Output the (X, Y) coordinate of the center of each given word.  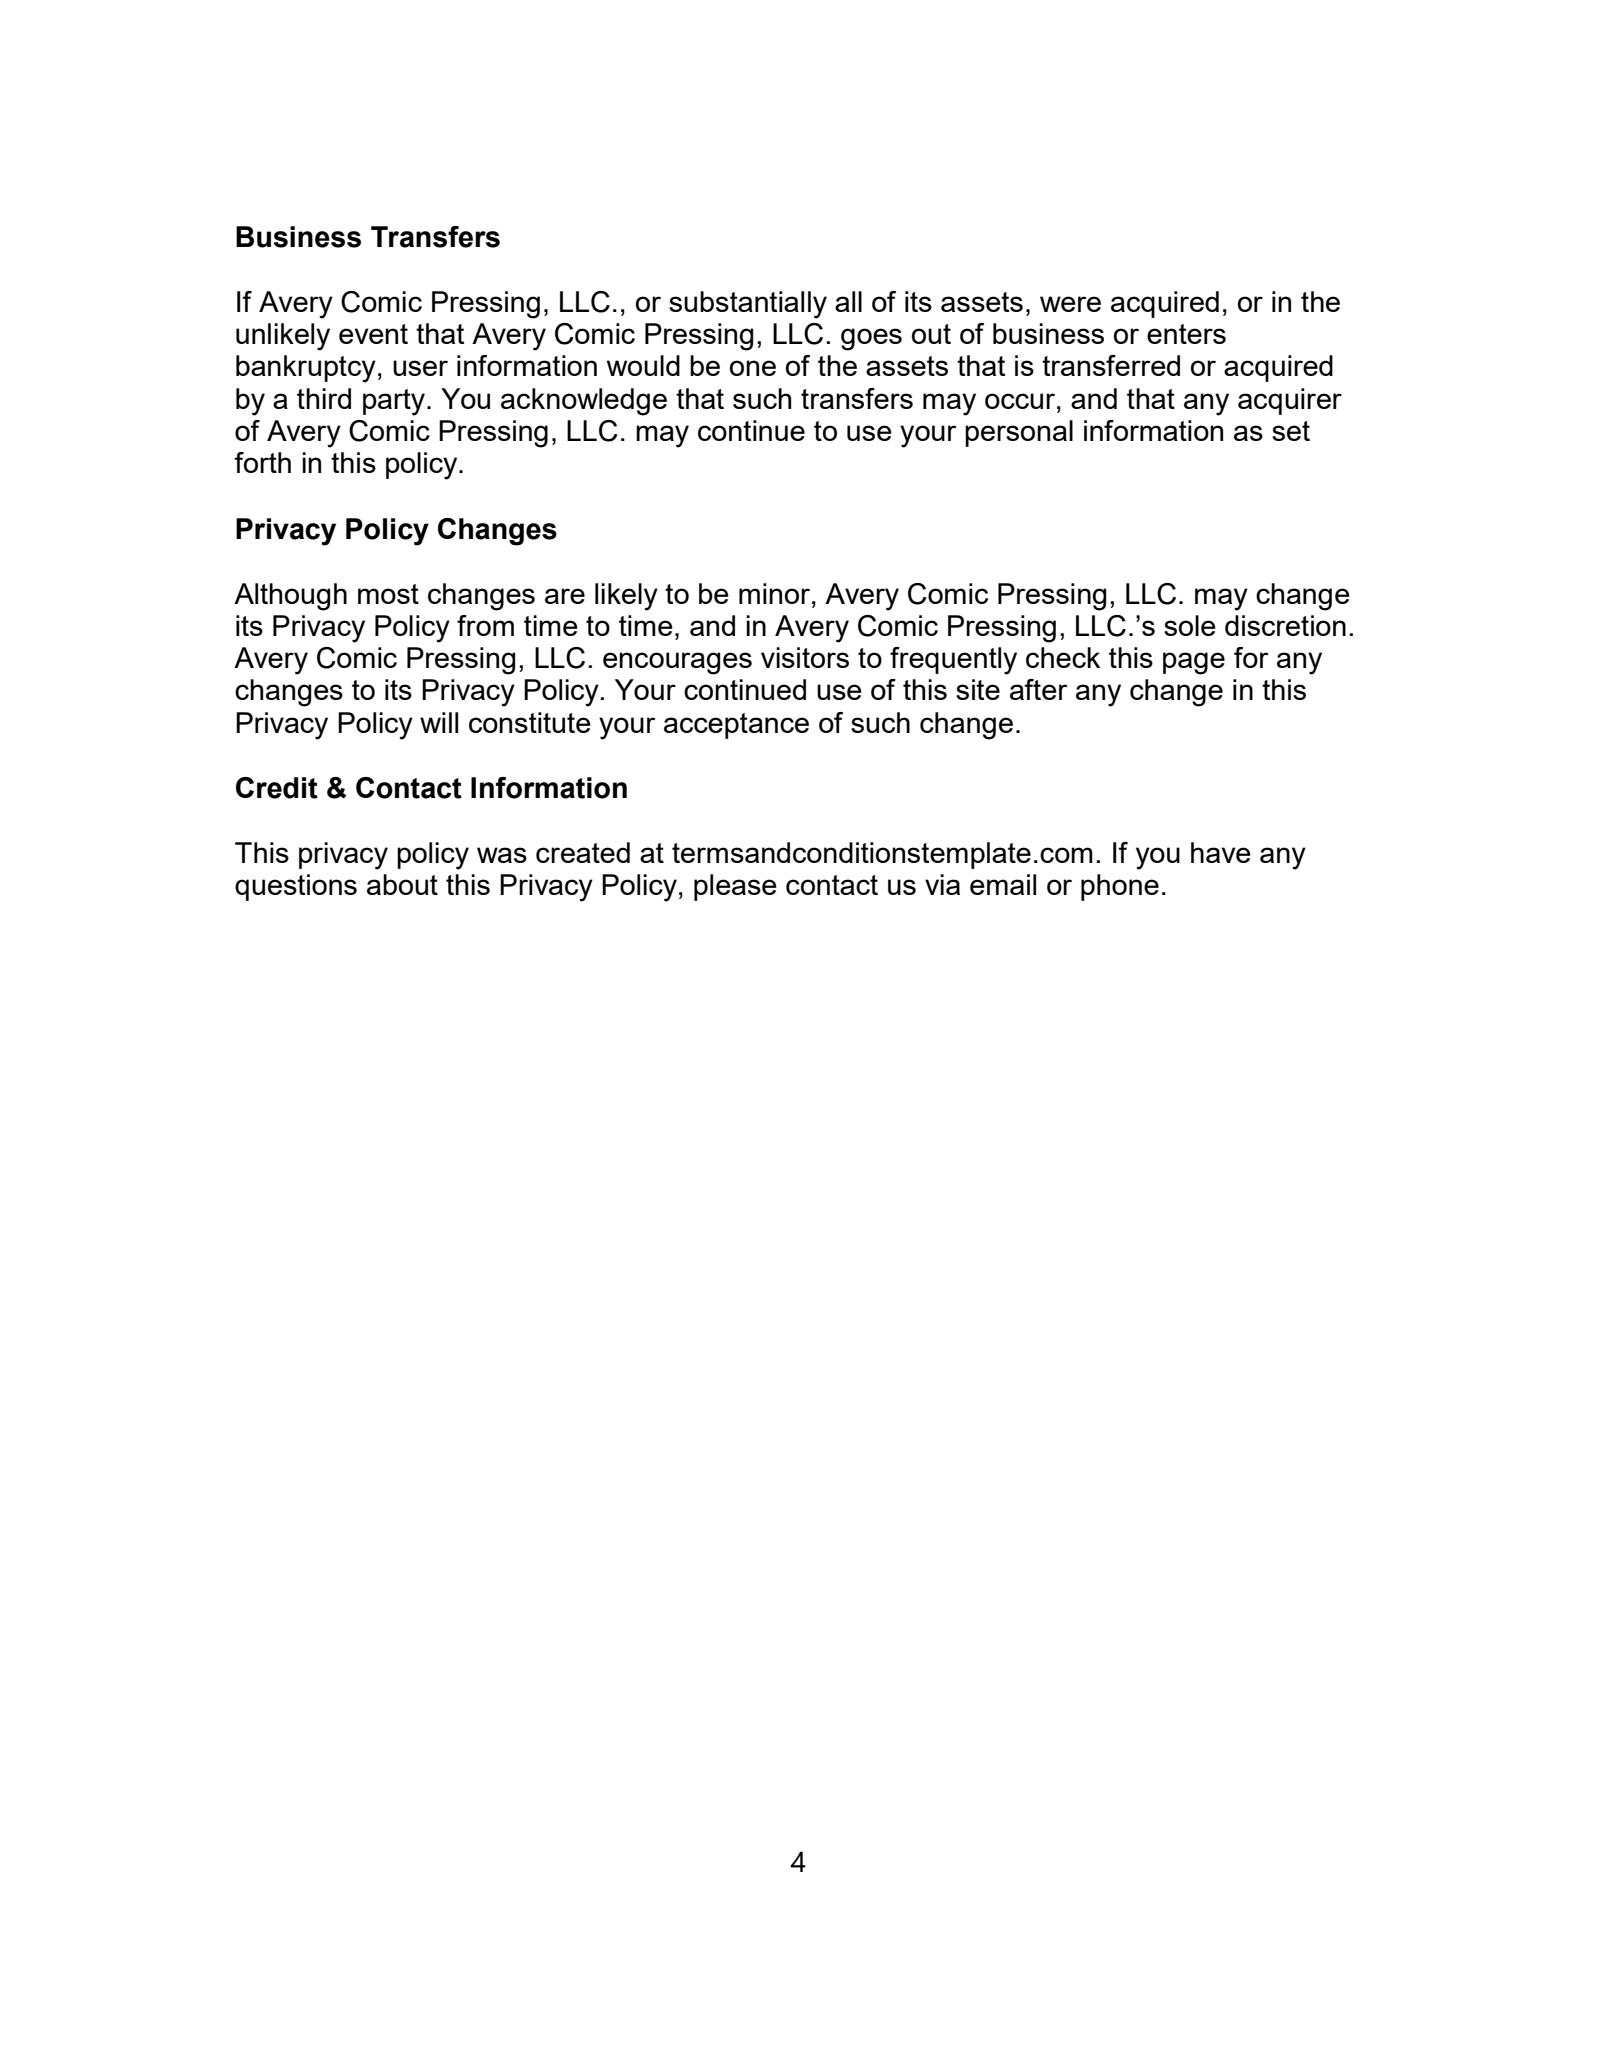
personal (1019, 433)
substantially (748, 305)
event (373, 334)
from (485, 625)
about (402, 884)
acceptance (736, 726)
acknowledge (584, 402)
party (395, 402)
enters (1186, 334)
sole (1190, 625)
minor (776, 593)
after (1039, 689)
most (388, 594)
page (1194, 663)
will (439, 722)
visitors (805, 657)
